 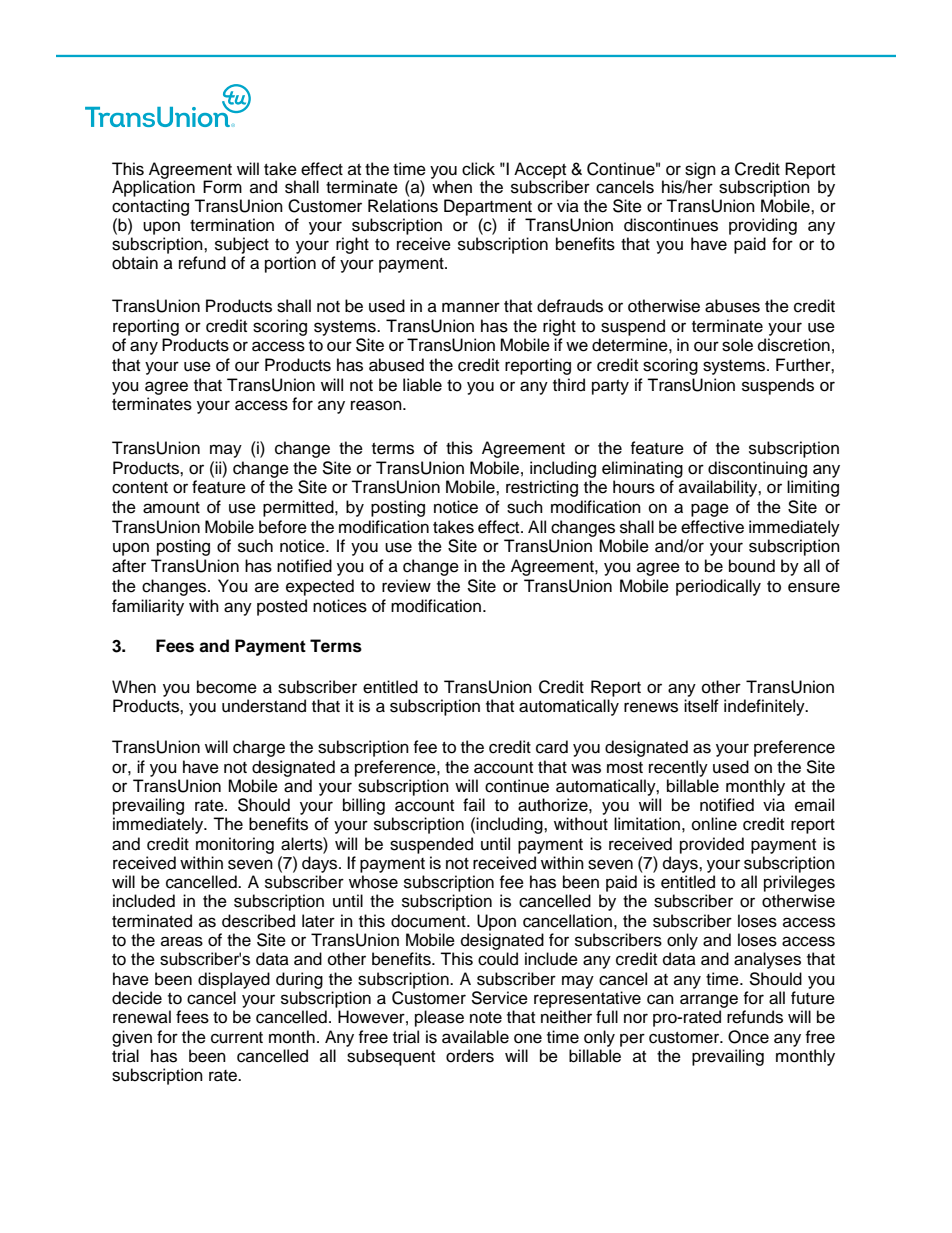 What do you see at coordinates (171, 508) in the image?
I see `amount` at bounding box center [171, 508].
